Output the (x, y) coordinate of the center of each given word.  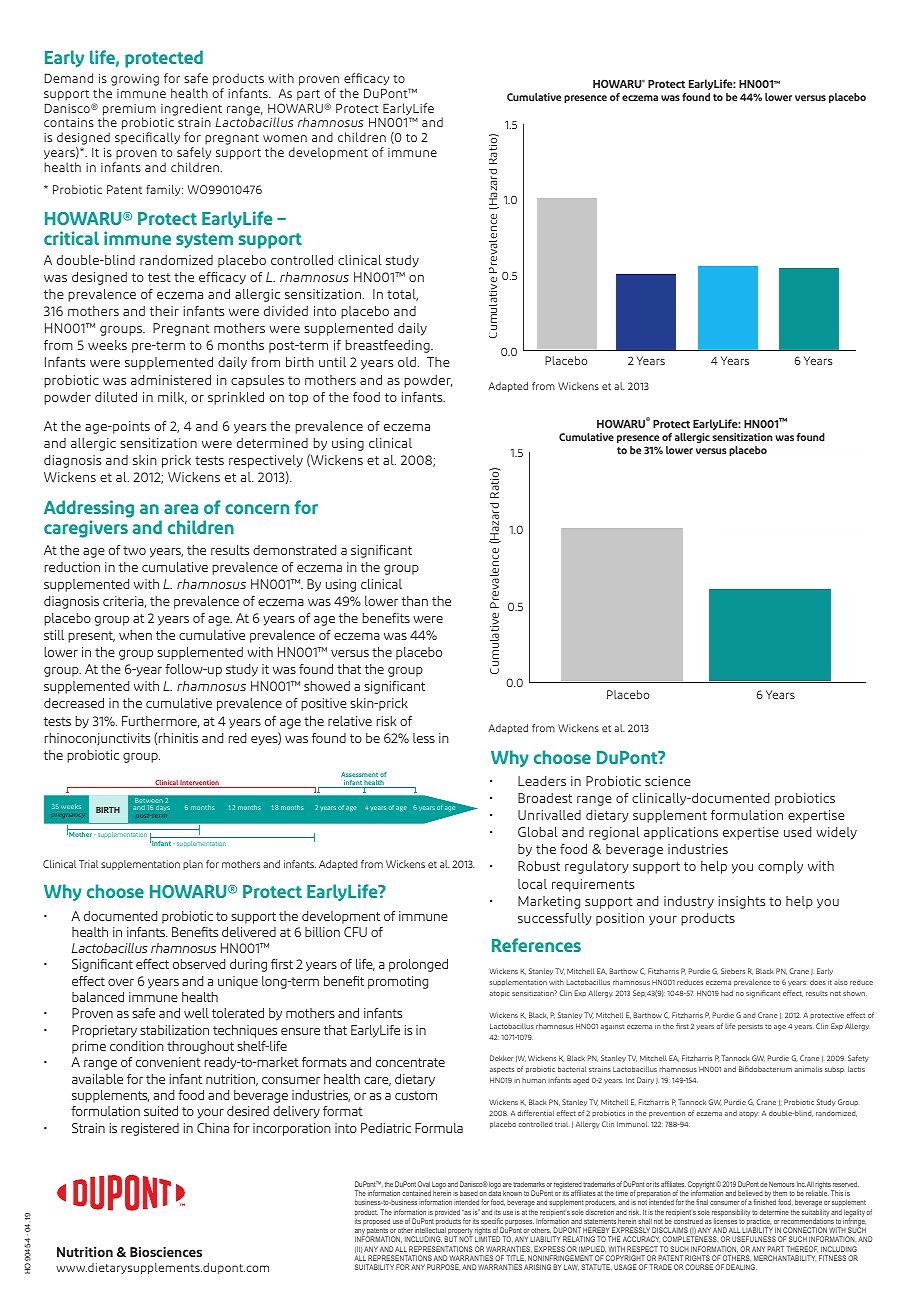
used (797, 832)
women (285, 138)
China (213, 1128)
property (460, 1233)
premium (129, 111)
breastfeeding (389, 346)
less (424, 738)
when (135, 635)
